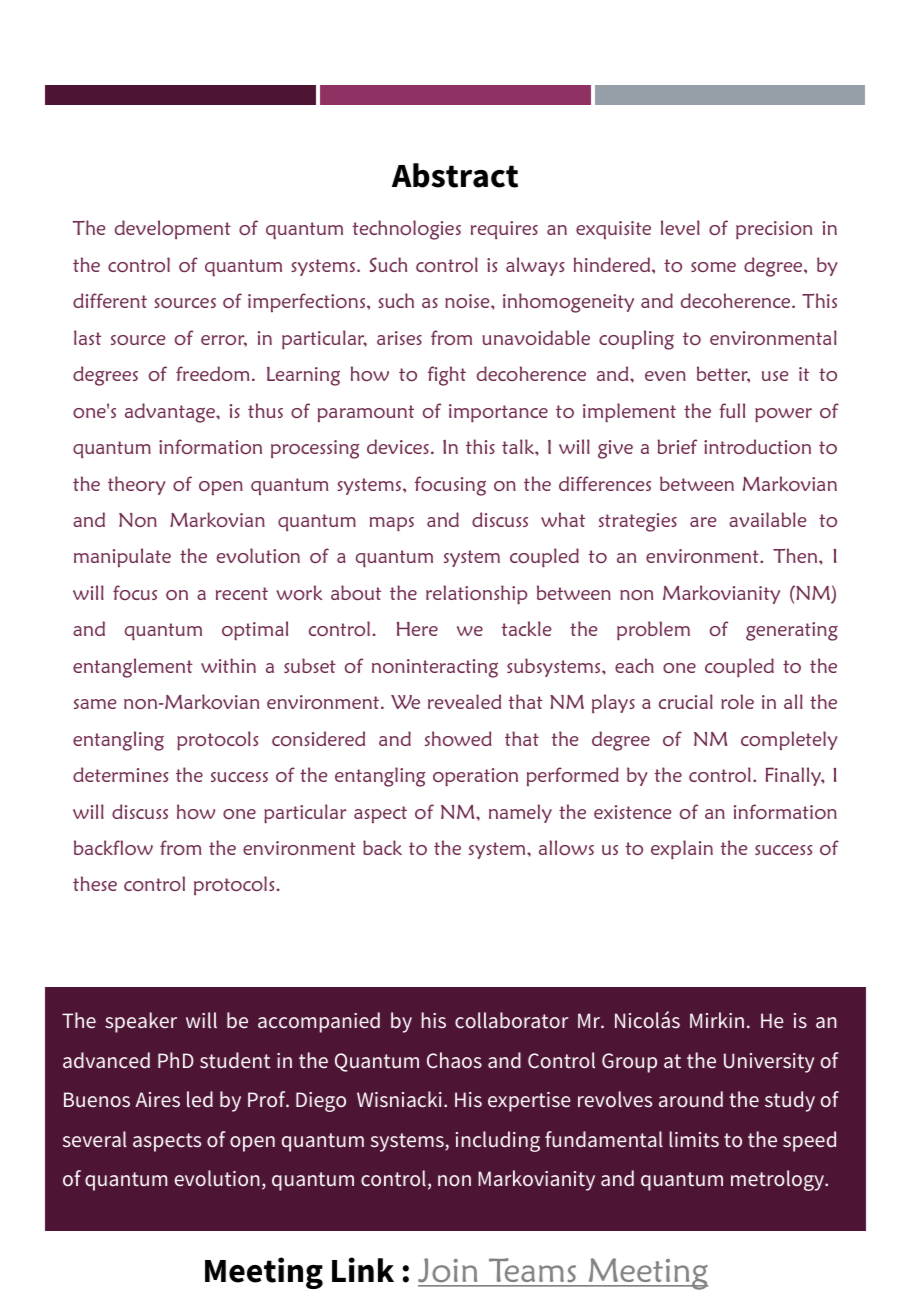 The height and width of the document is (1316, 911). I want to click on same, so click(95, 704).
